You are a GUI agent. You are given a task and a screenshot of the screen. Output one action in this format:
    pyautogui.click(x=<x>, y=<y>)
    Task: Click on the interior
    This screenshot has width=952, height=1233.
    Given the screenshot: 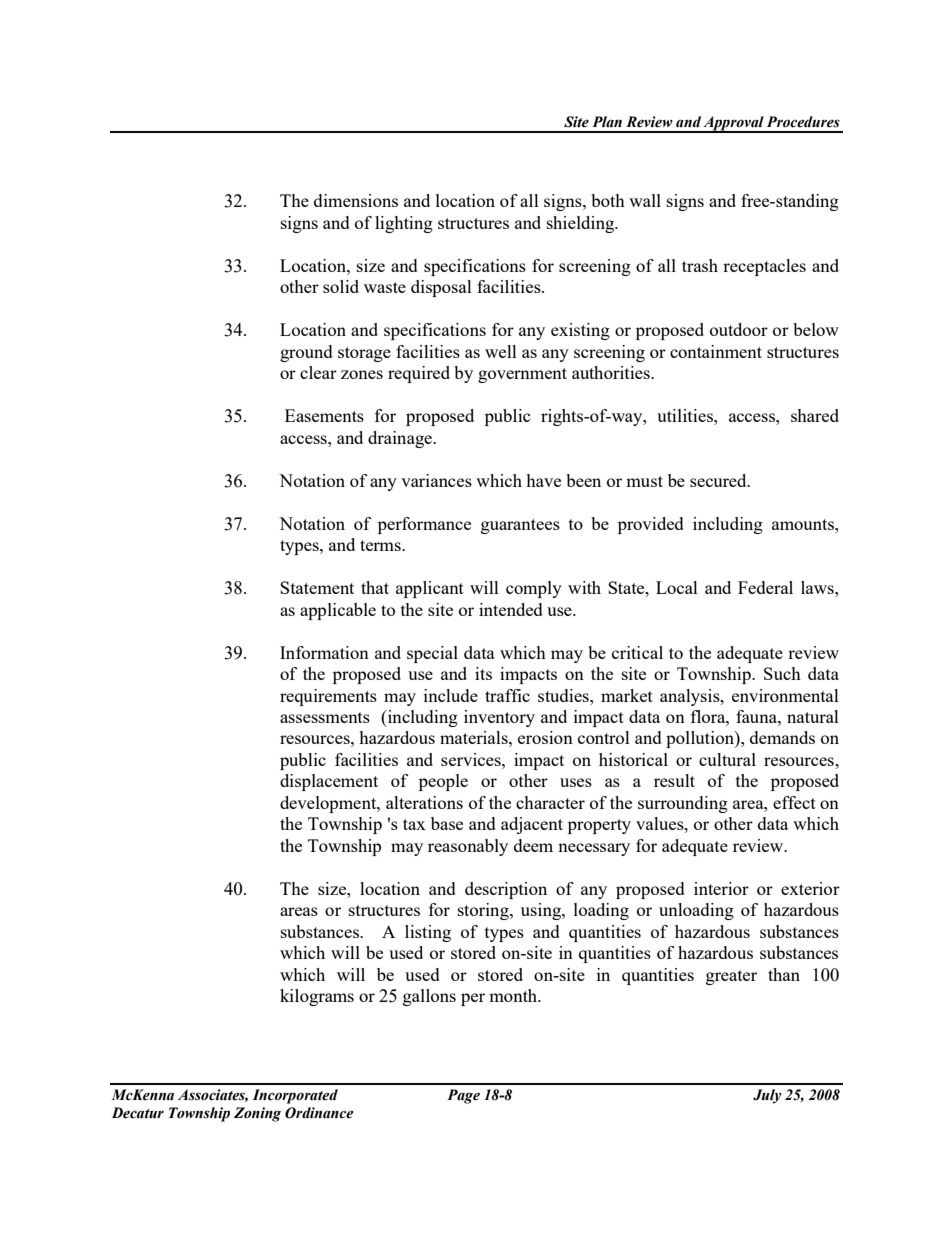 What is the action you would take?
    pyautogui.click(x=721, y=888)
